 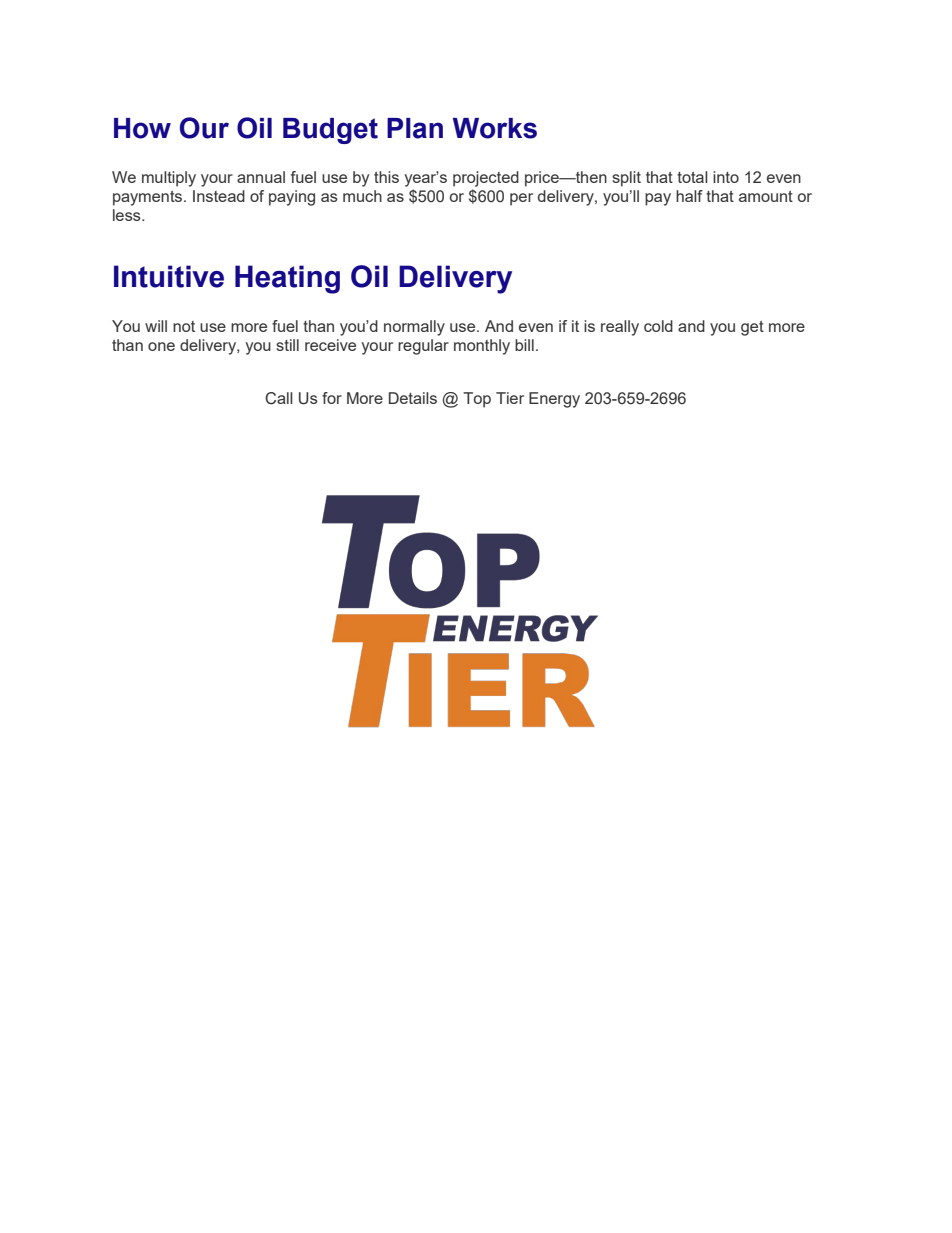 What do you see at coordinates (415, 128) in the screenshot?
I see `Plan` at bounding box center [415, 128].
